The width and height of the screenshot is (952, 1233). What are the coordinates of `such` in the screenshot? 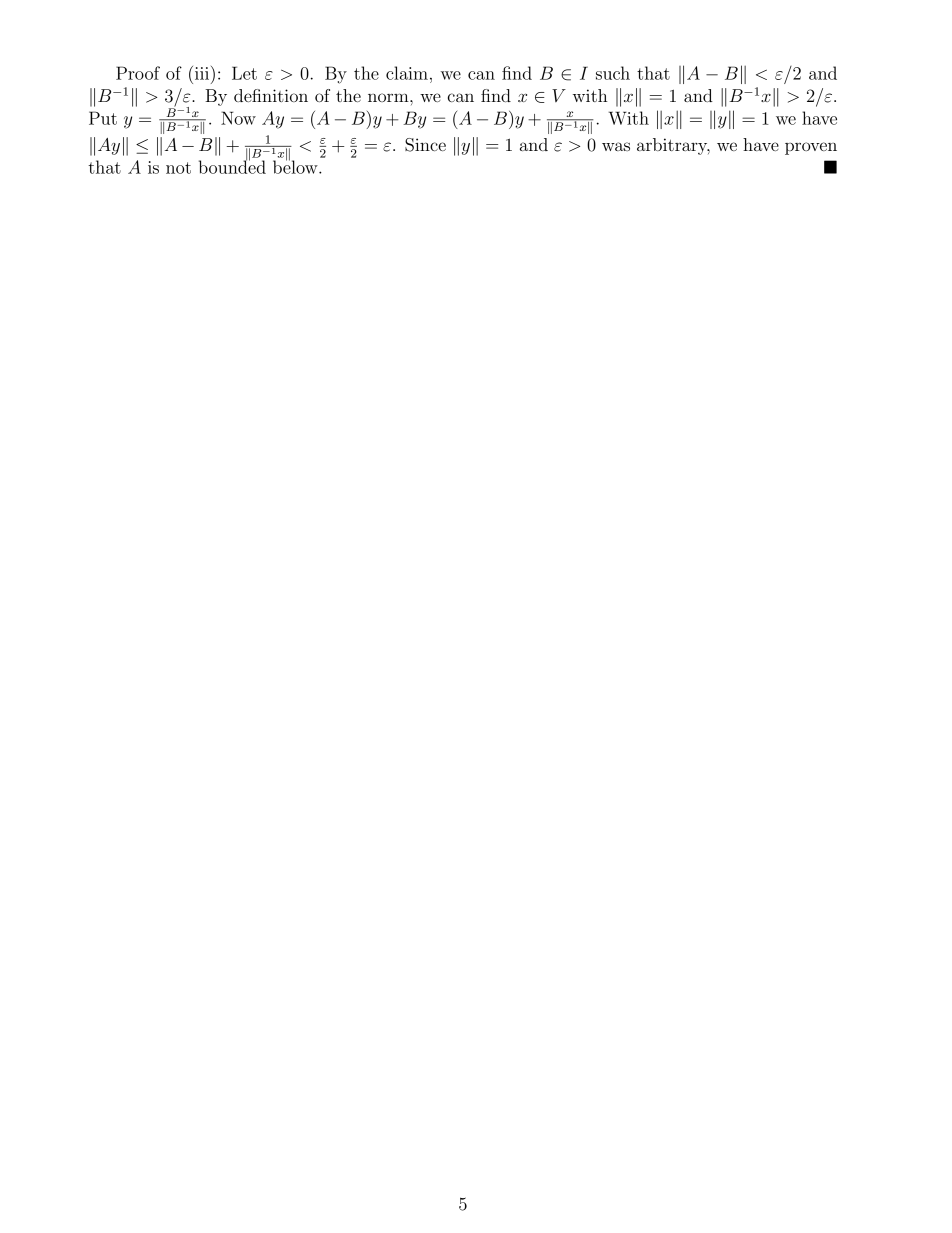 It's located at (613, 73).
